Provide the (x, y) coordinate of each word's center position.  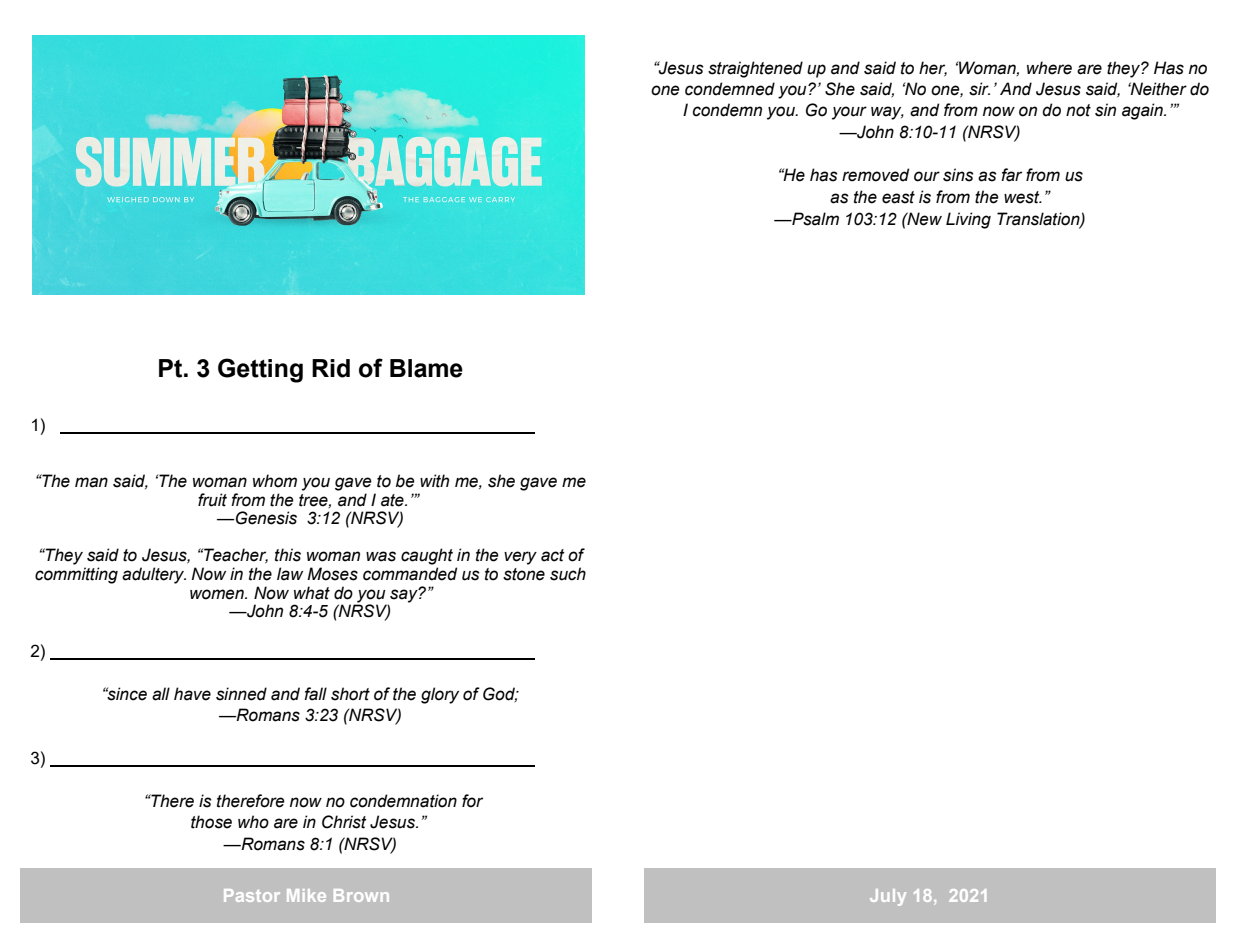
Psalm (814, 219)
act (552, 555)
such (568, 574)
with (434, 481)
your (849, 113)
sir (979, 89)
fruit (212, 500)
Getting (260, 370)
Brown (361, 895)
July (888, 897)
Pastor (252, 895)
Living (968, 220)
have (192, 694)
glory (440, 695)
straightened (755, 69)
